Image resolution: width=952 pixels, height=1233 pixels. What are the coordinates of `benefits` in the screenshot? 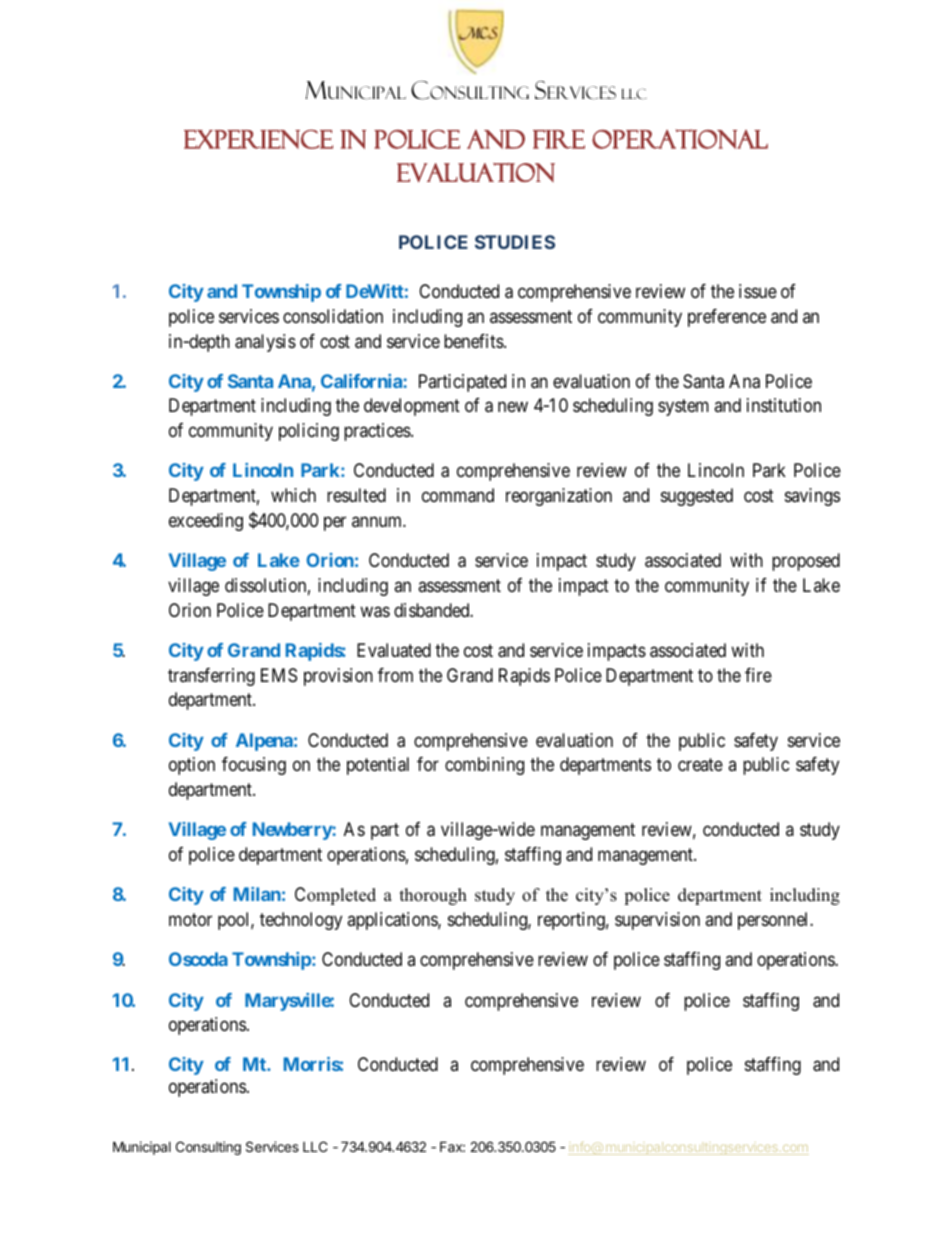 It's located at (474, 341).
